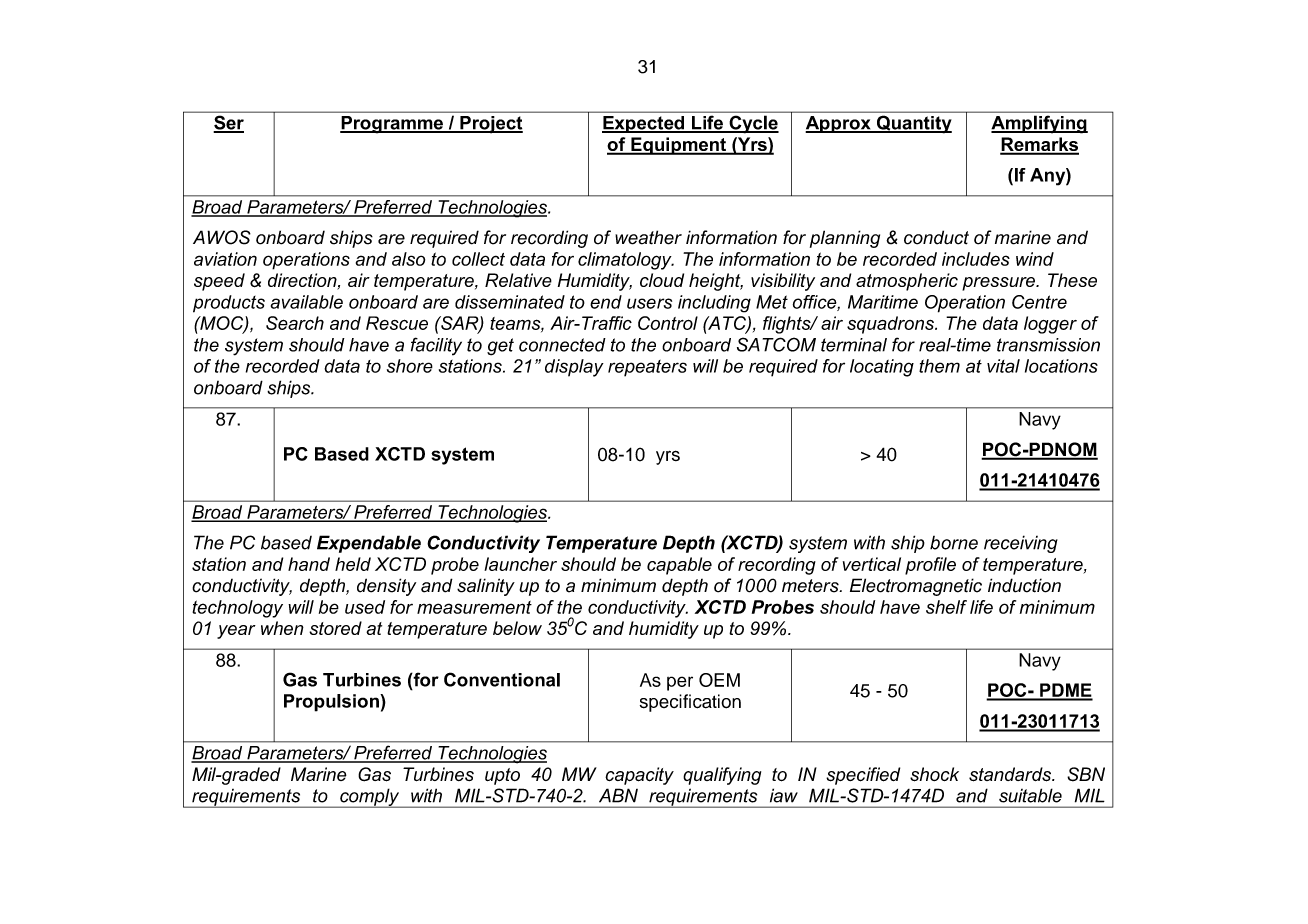  I want to click on borne, so click(954, 543).
